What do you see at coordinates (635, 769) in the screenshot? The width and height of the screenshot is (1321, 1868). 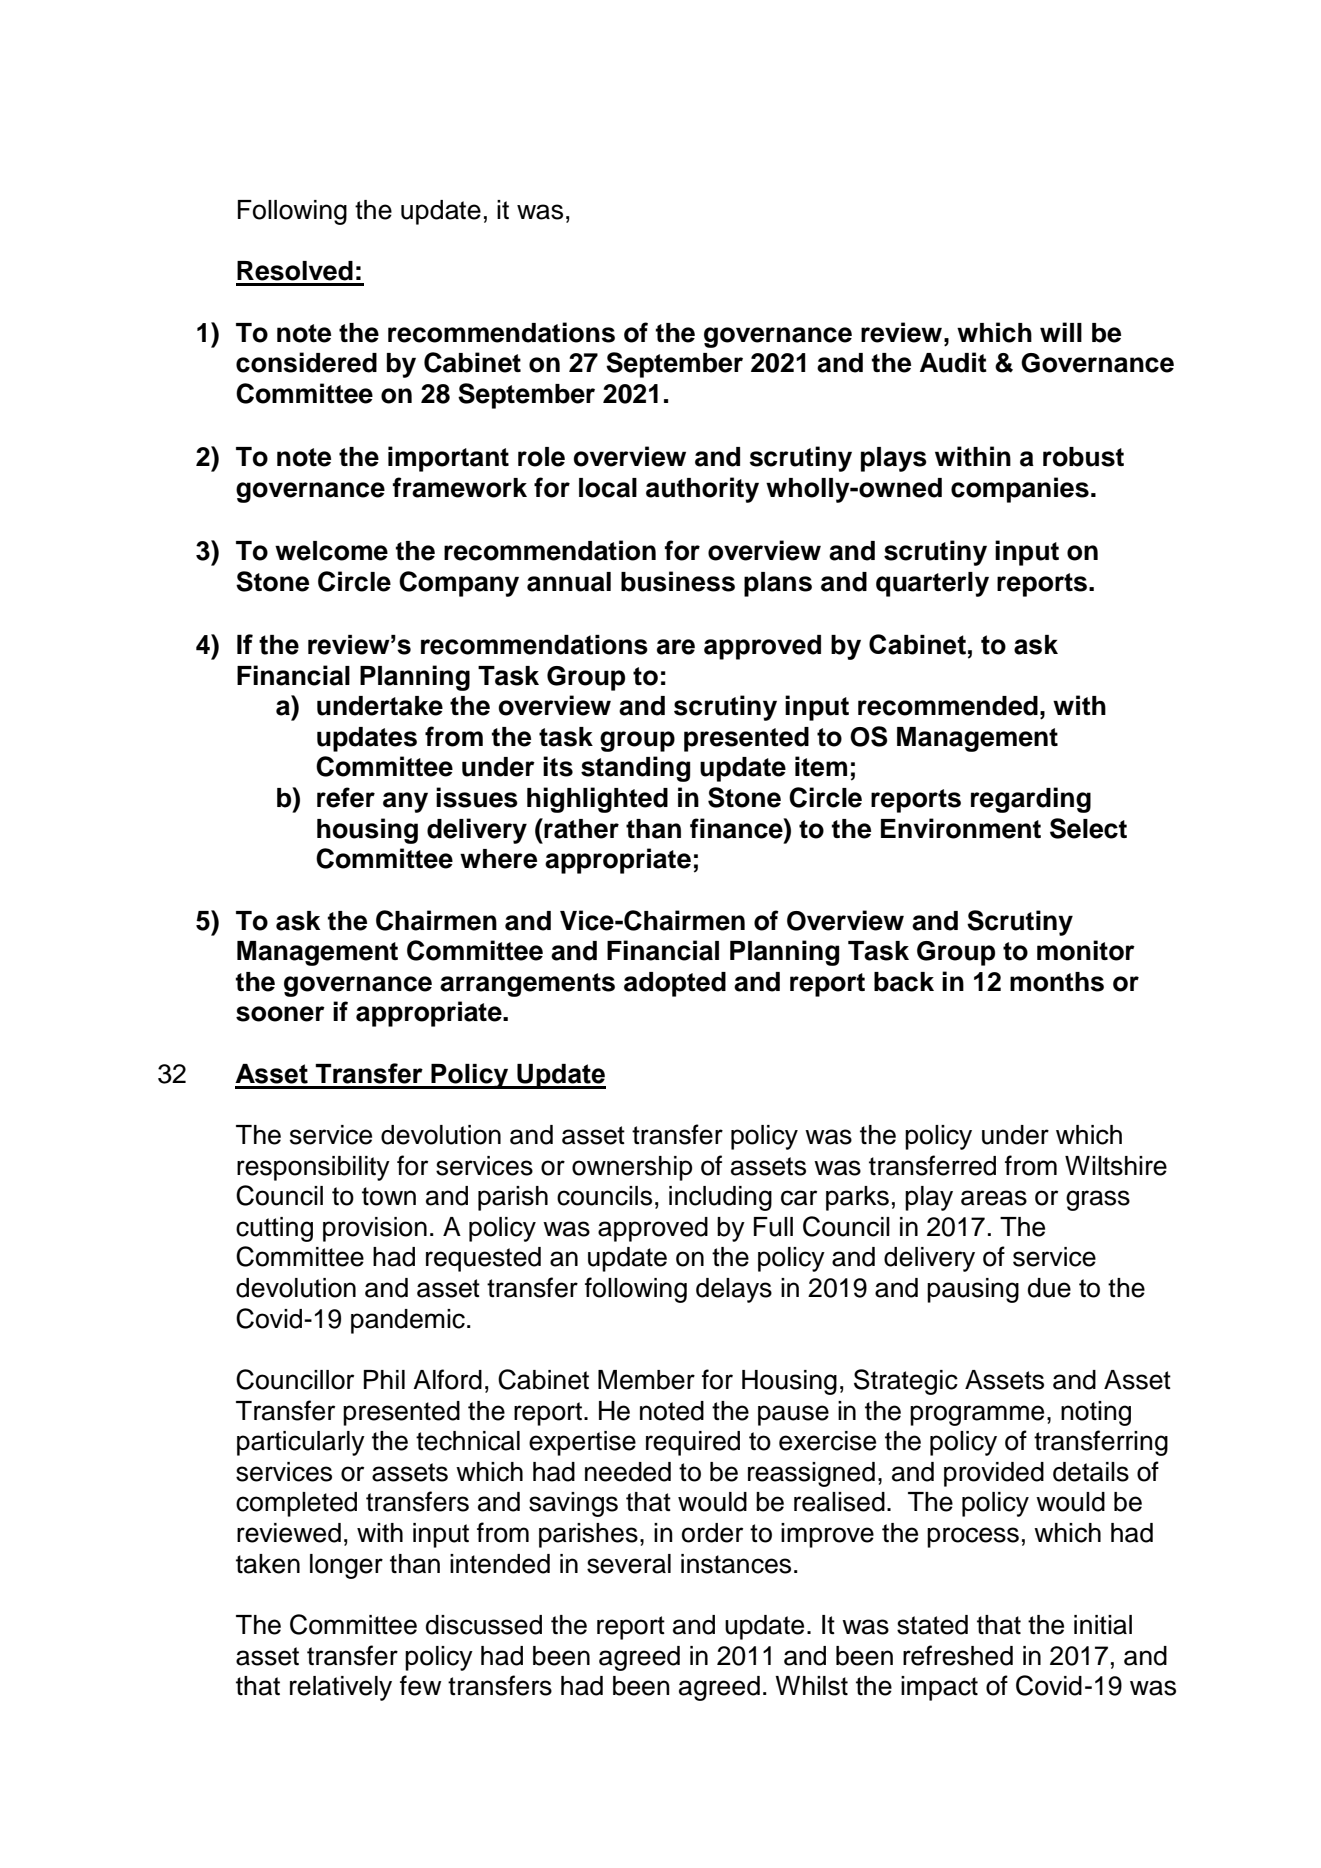 I see `standing` at bounding box center [635, 769].
